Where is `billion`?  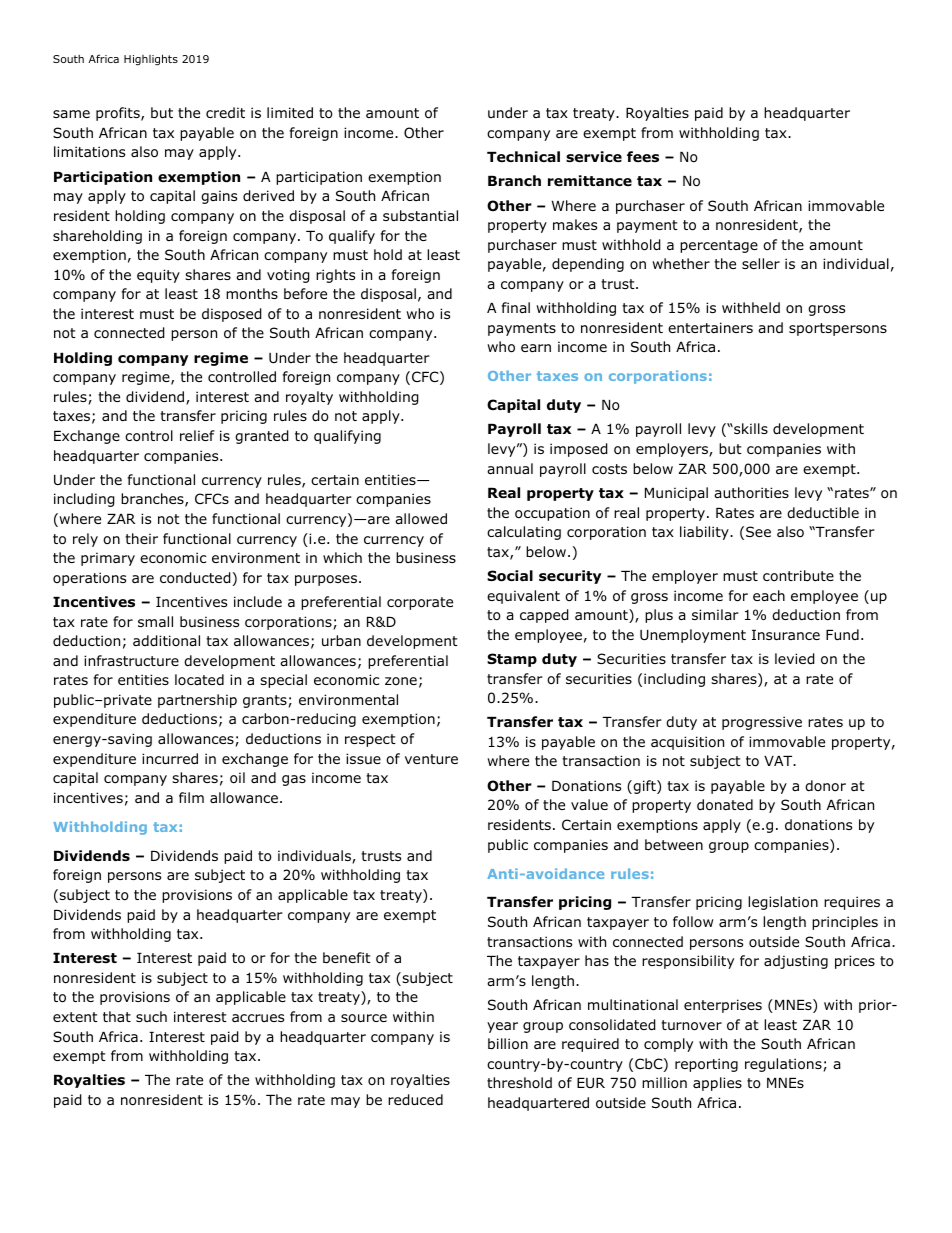
billion is located at coordinates (508, 1044).
